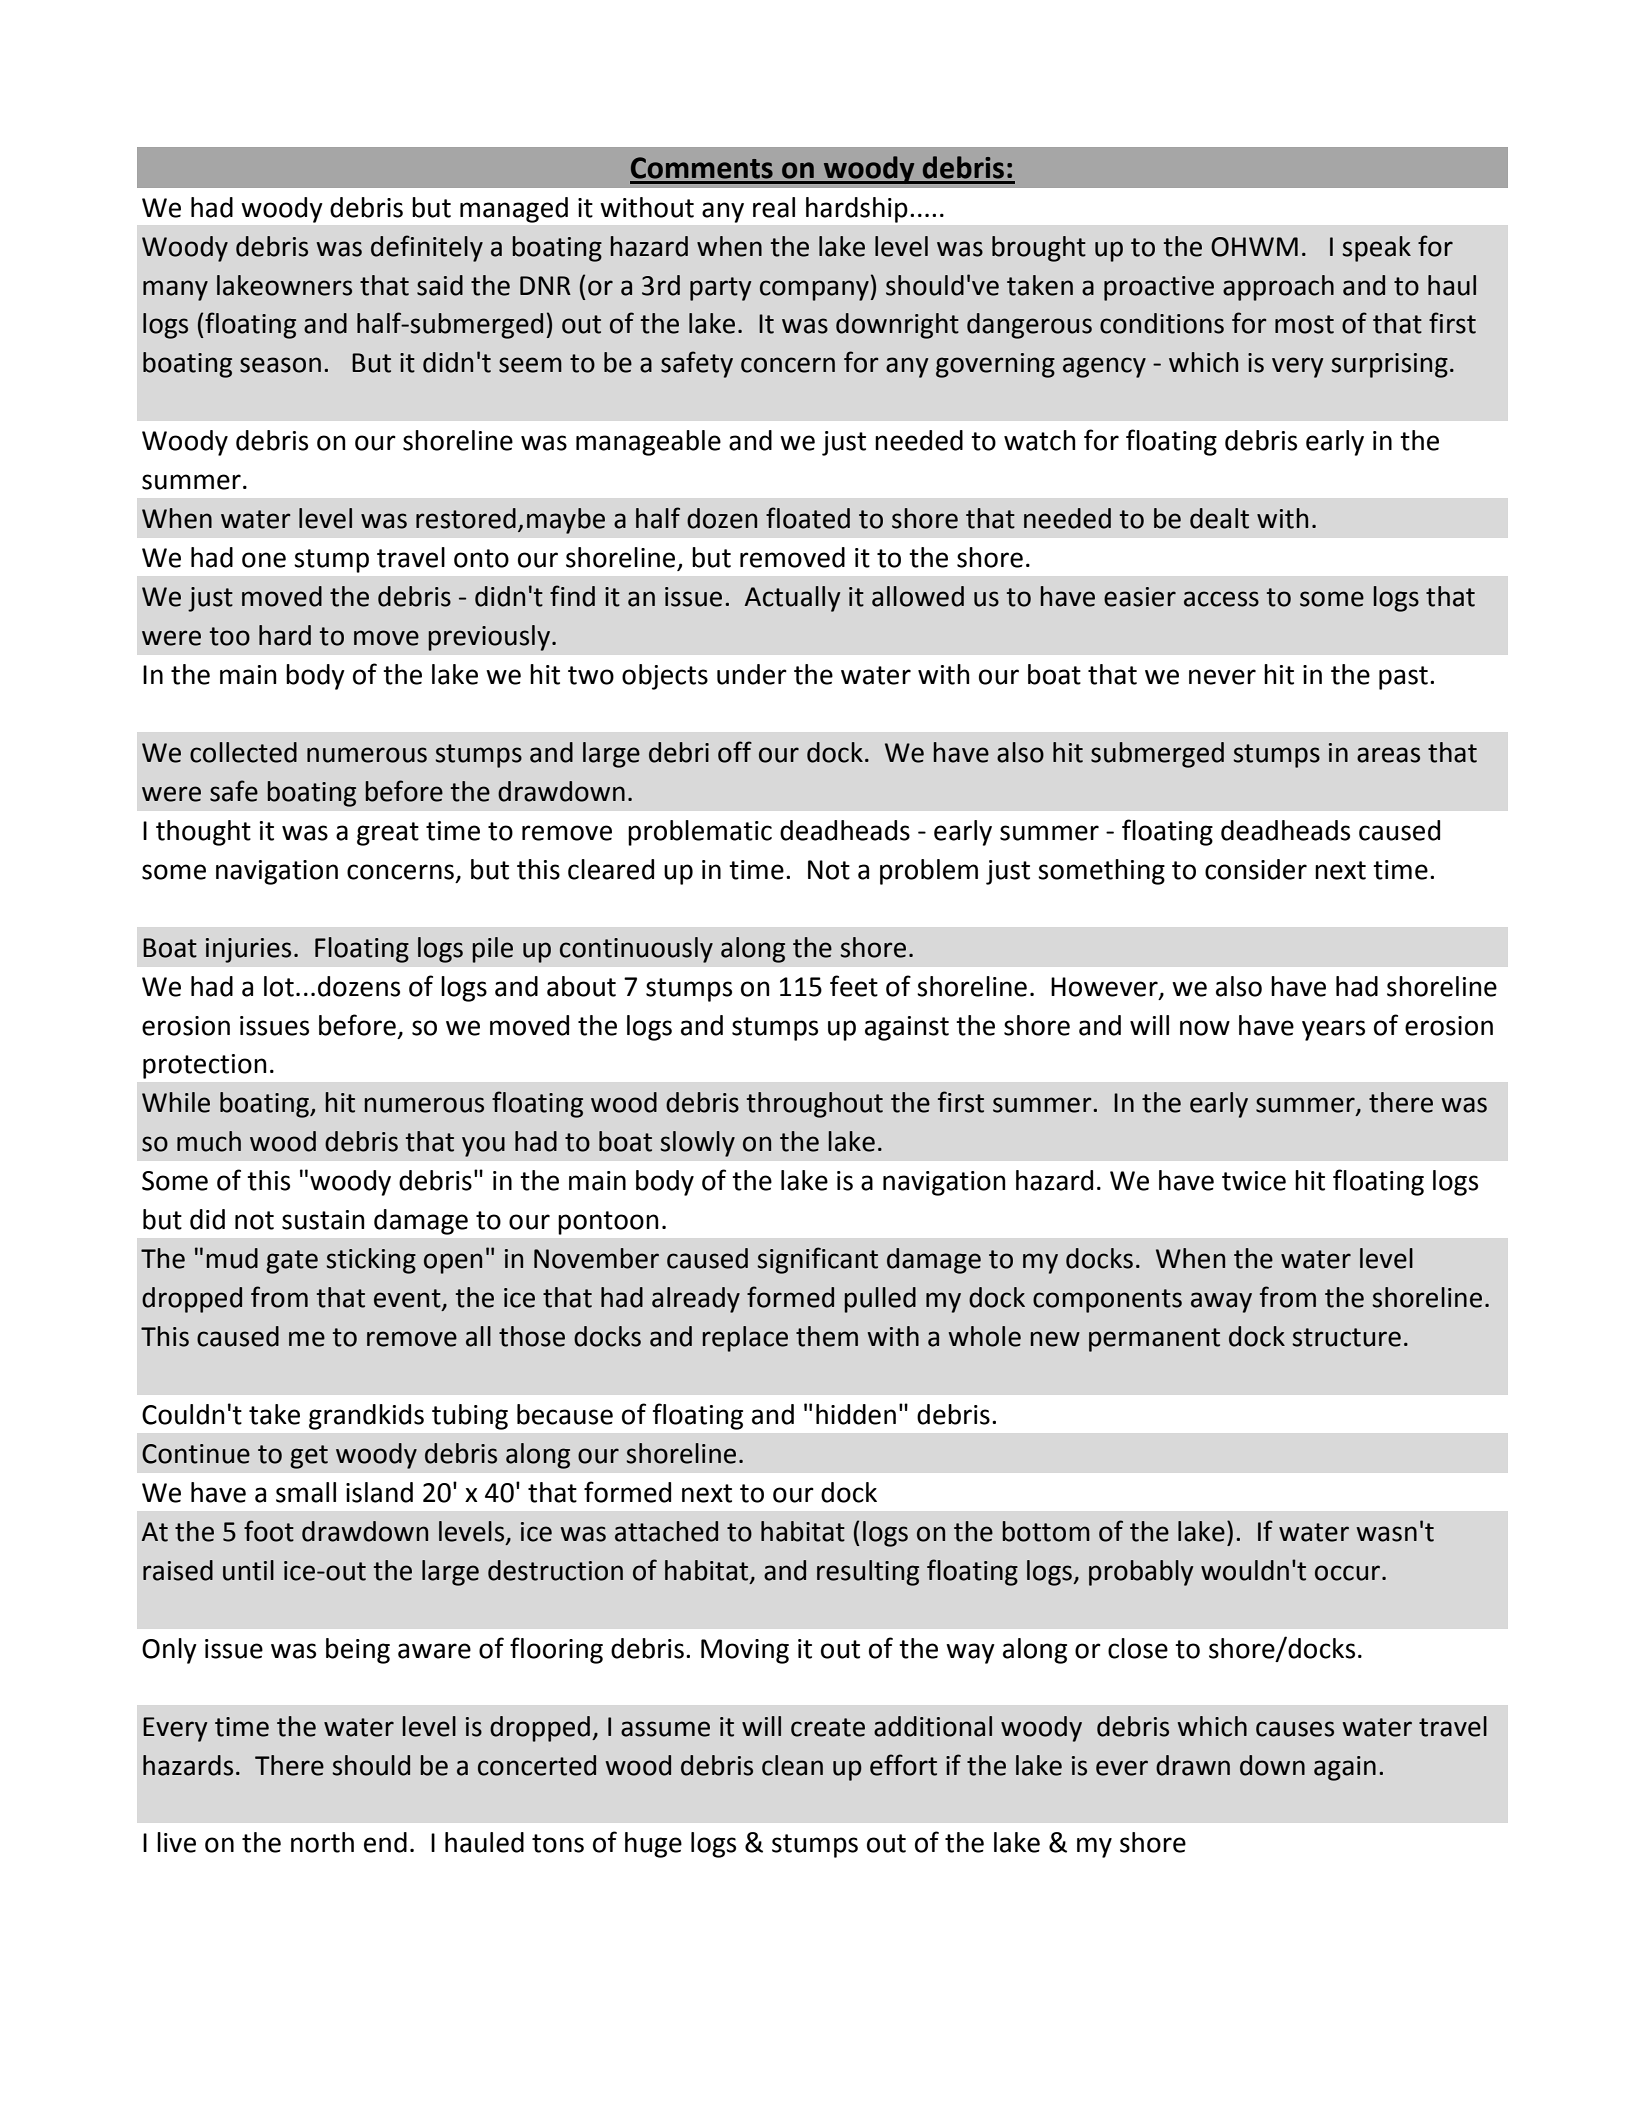  I want to click on north, so click(322, 1842).
